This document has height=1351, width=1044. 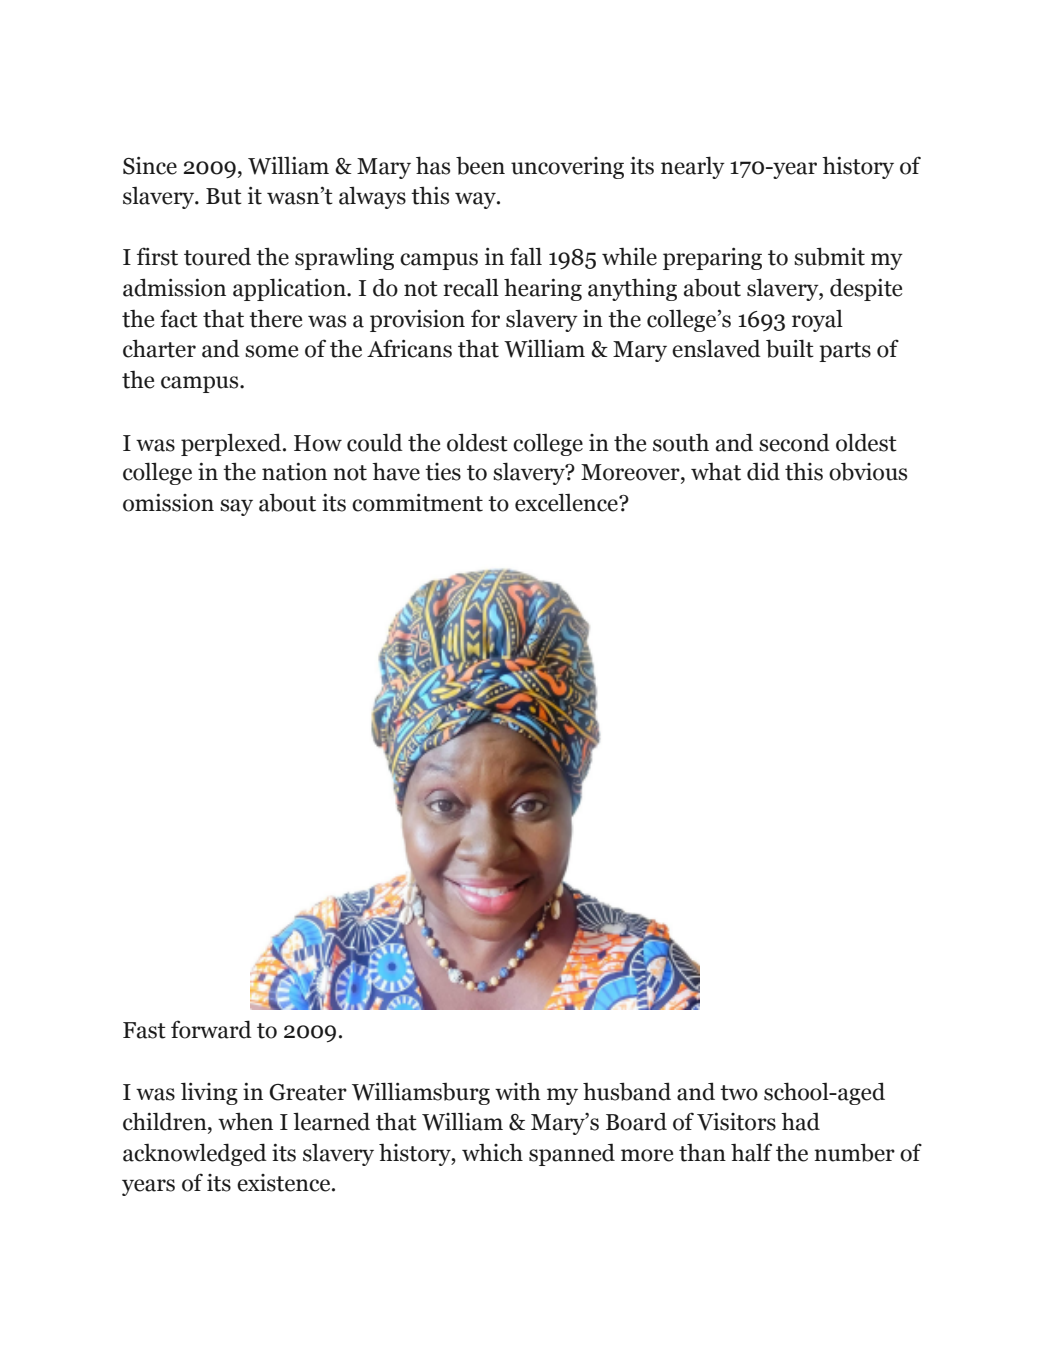 What do you see at coordinates (763, 471) in the document?
I see `did` at bounding box center [763, 471].
